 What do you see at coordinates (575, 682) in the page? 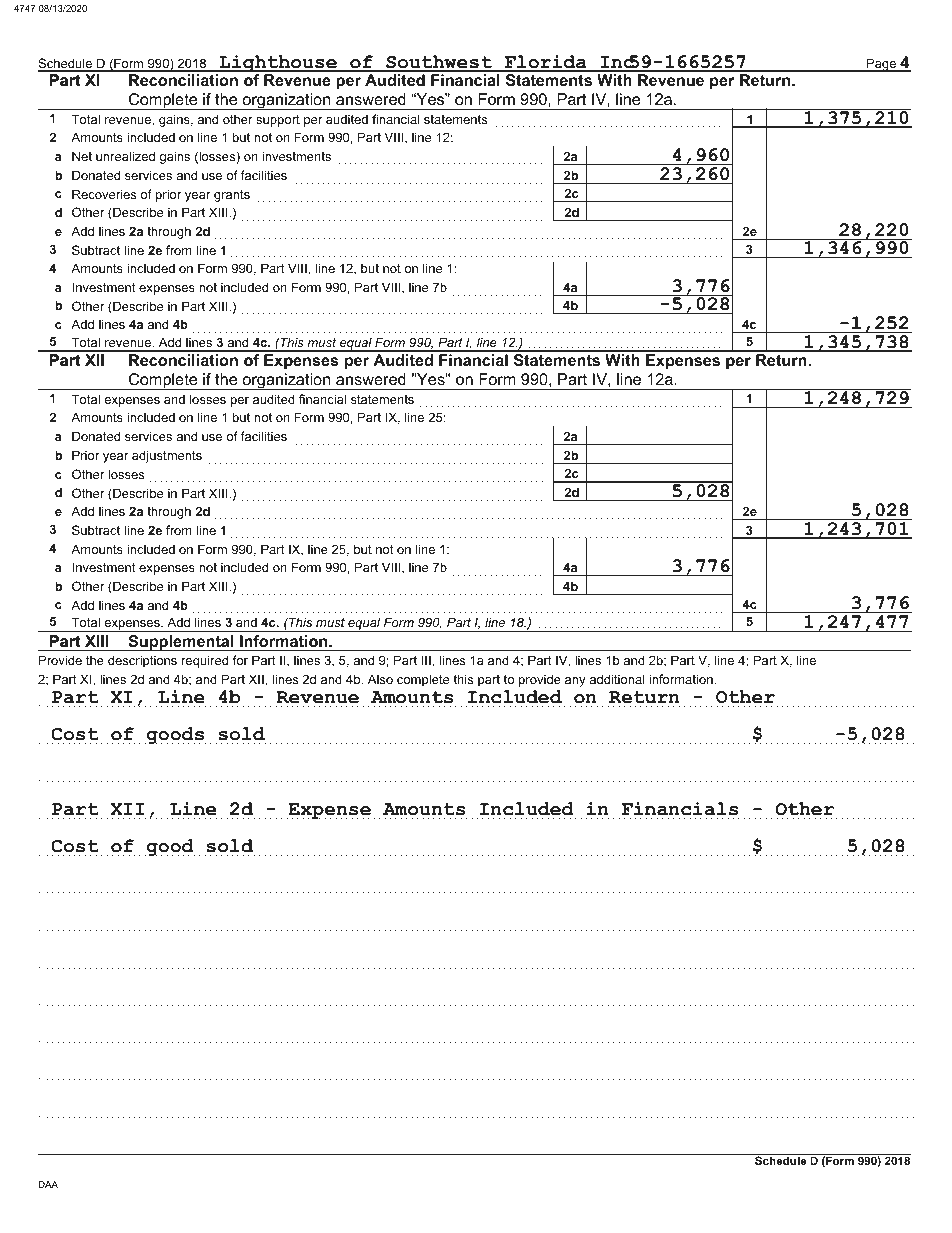
I see `any` at bounding box center [575, 682].
